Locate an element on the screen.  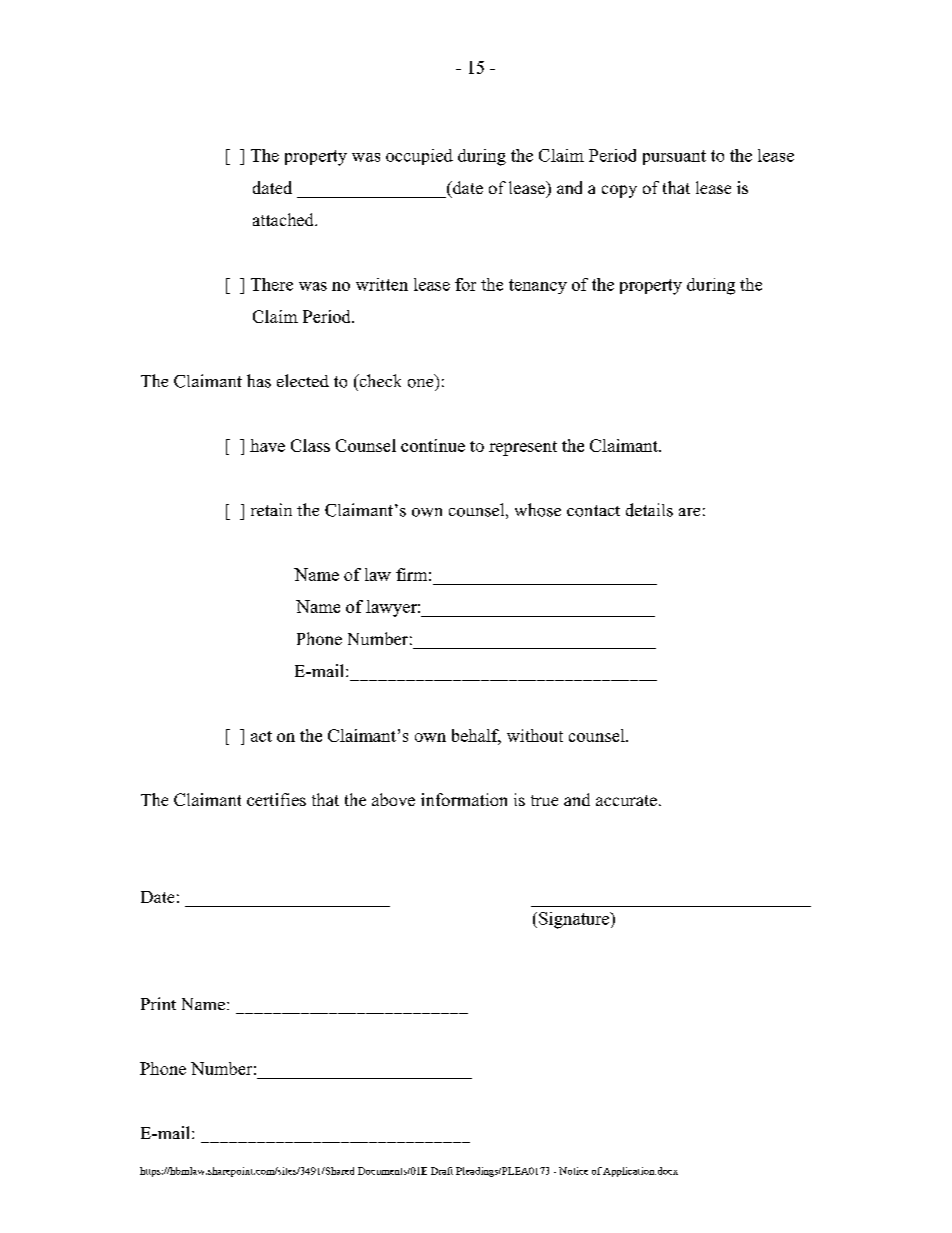
occupied is located at coordinates (419, 157).
